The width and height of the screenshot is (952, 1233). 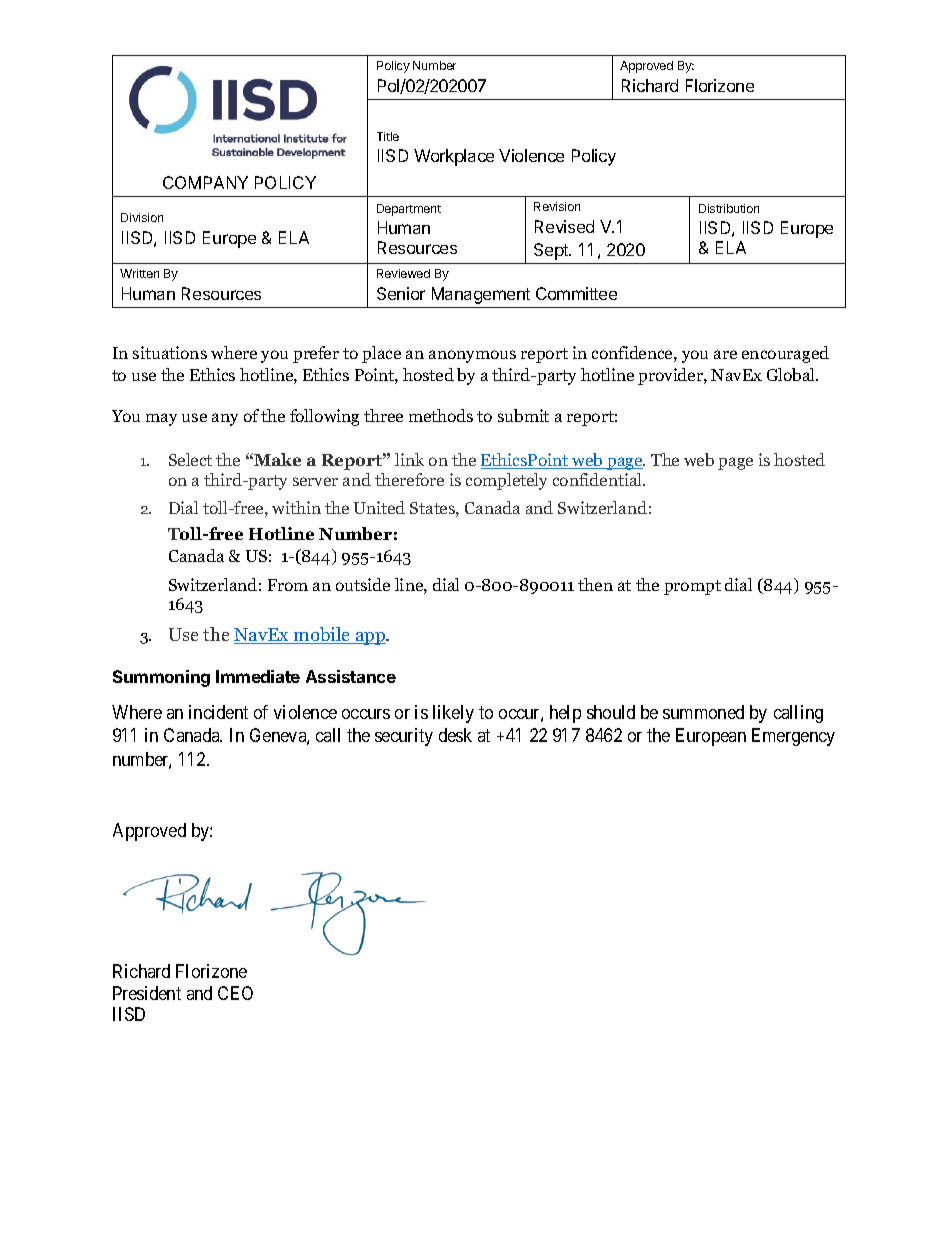 What do you see at coordinates (258, 676) in the screenshot?
I see `Immediate` at bounding box center [258, 676].
